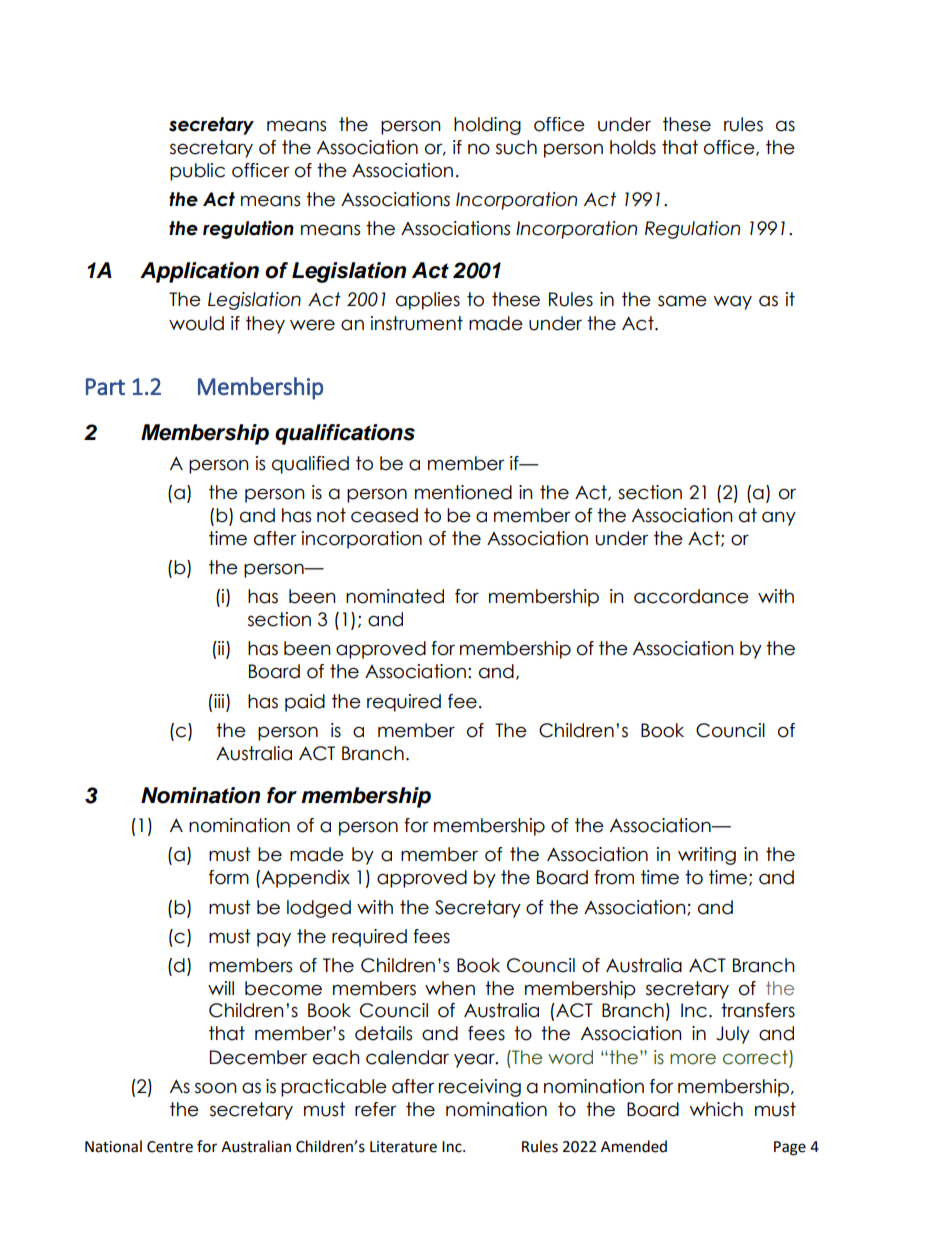 This screenshot has height=1233, width=952. Describe the element at coordinates (319, 909) in the screenshot. I see `lodged` at that location.
